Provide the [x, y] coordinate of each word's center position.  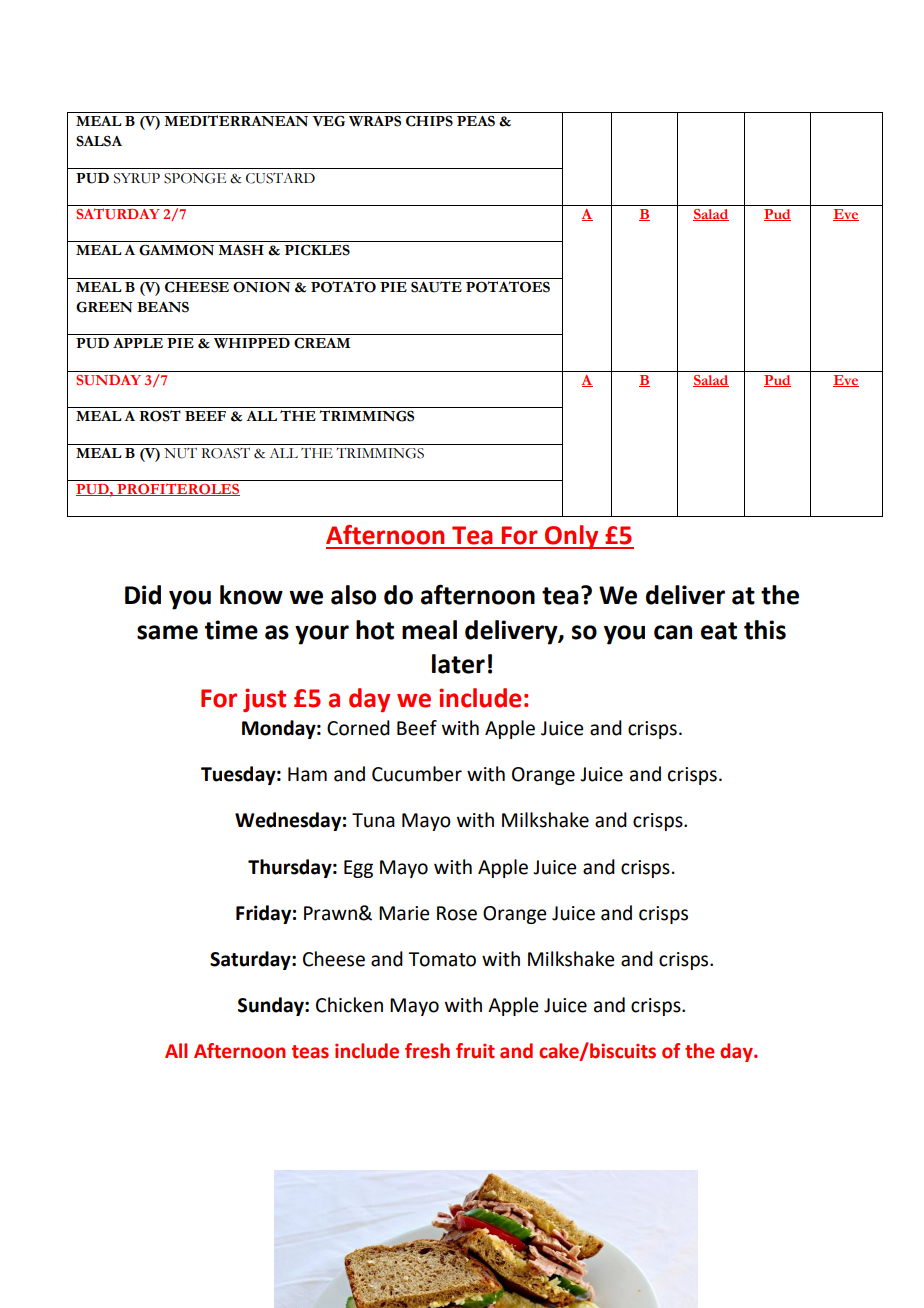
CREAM [322, 343]
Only [572, 537]
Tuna [373, 820]
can [673, 632]
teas [310, 1052]
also [353, 595]
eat [719, 631]
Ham [307, 774]
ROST [160, 416]
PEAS [476, 121]
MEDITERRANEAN [236, 121]
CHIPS [429, 121]
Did [143, 595]
